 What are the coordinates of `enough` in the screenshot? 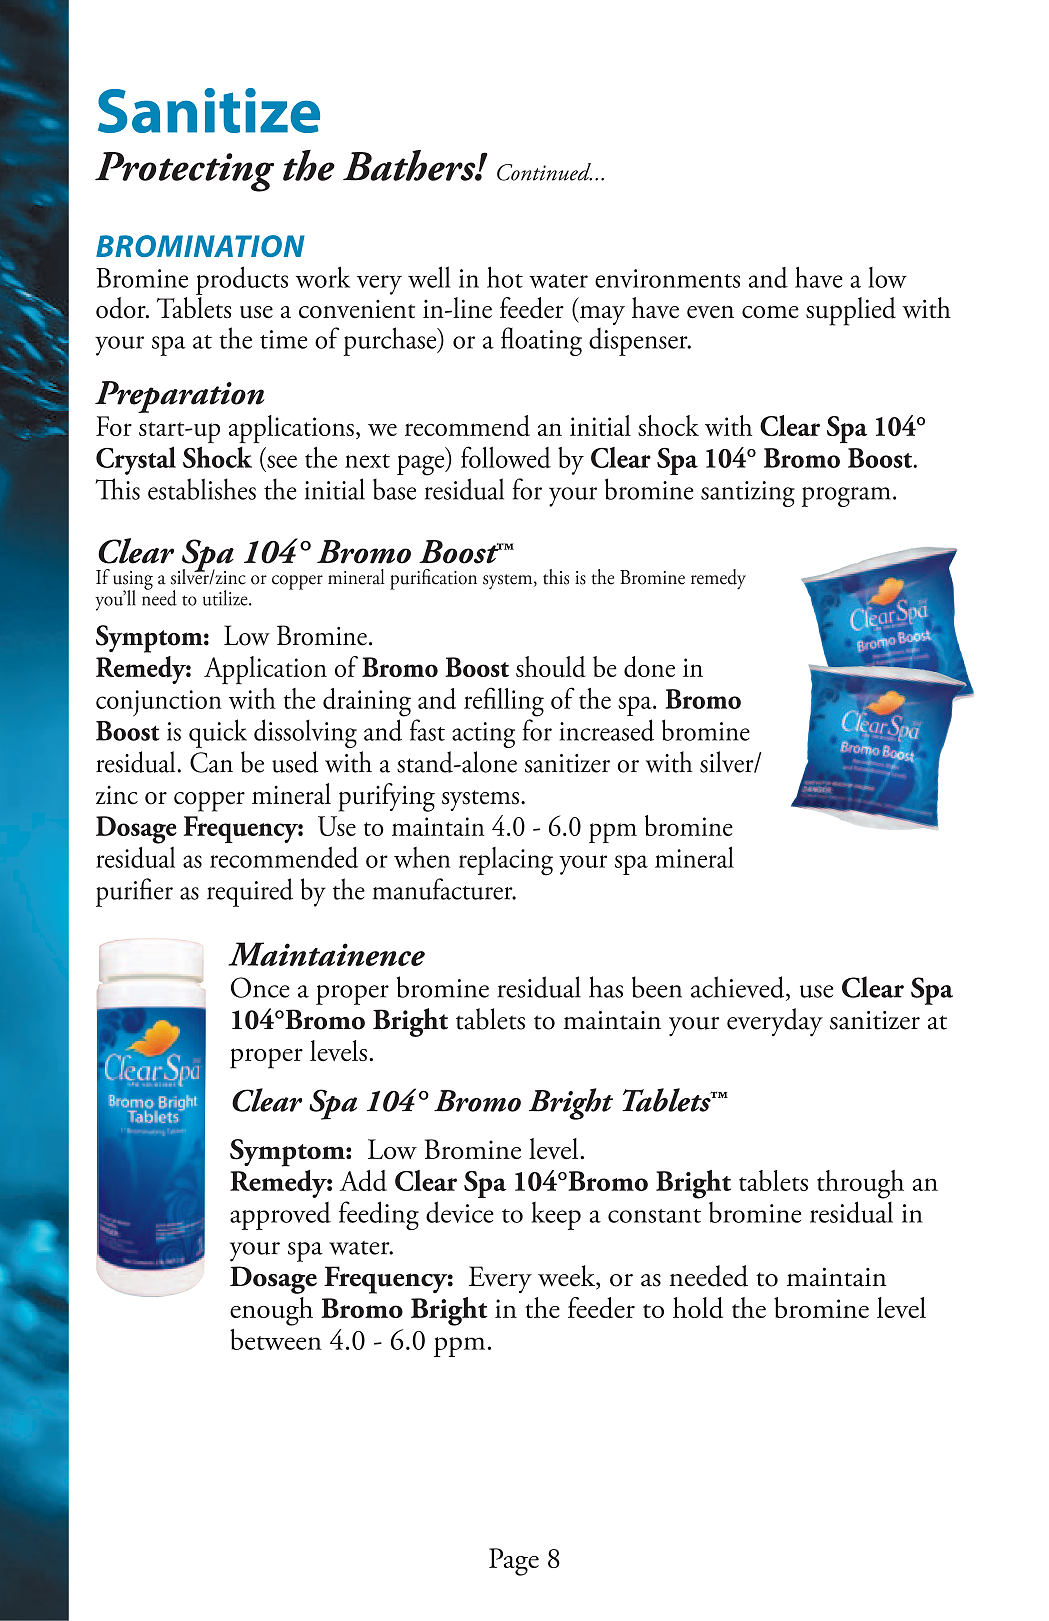 It's located at (271, 1311).
